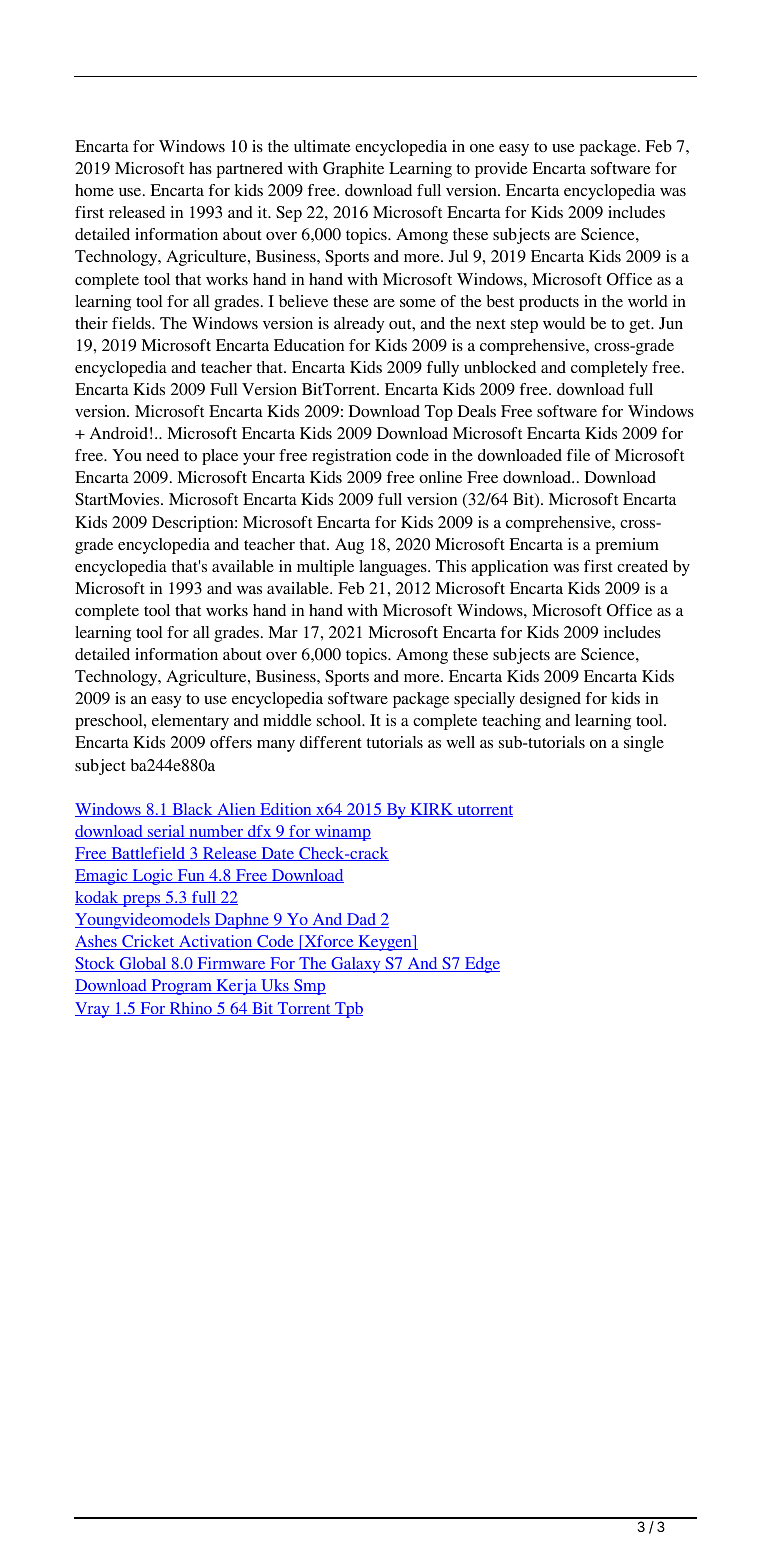  I want to click on Mar, so click(283, 632).
